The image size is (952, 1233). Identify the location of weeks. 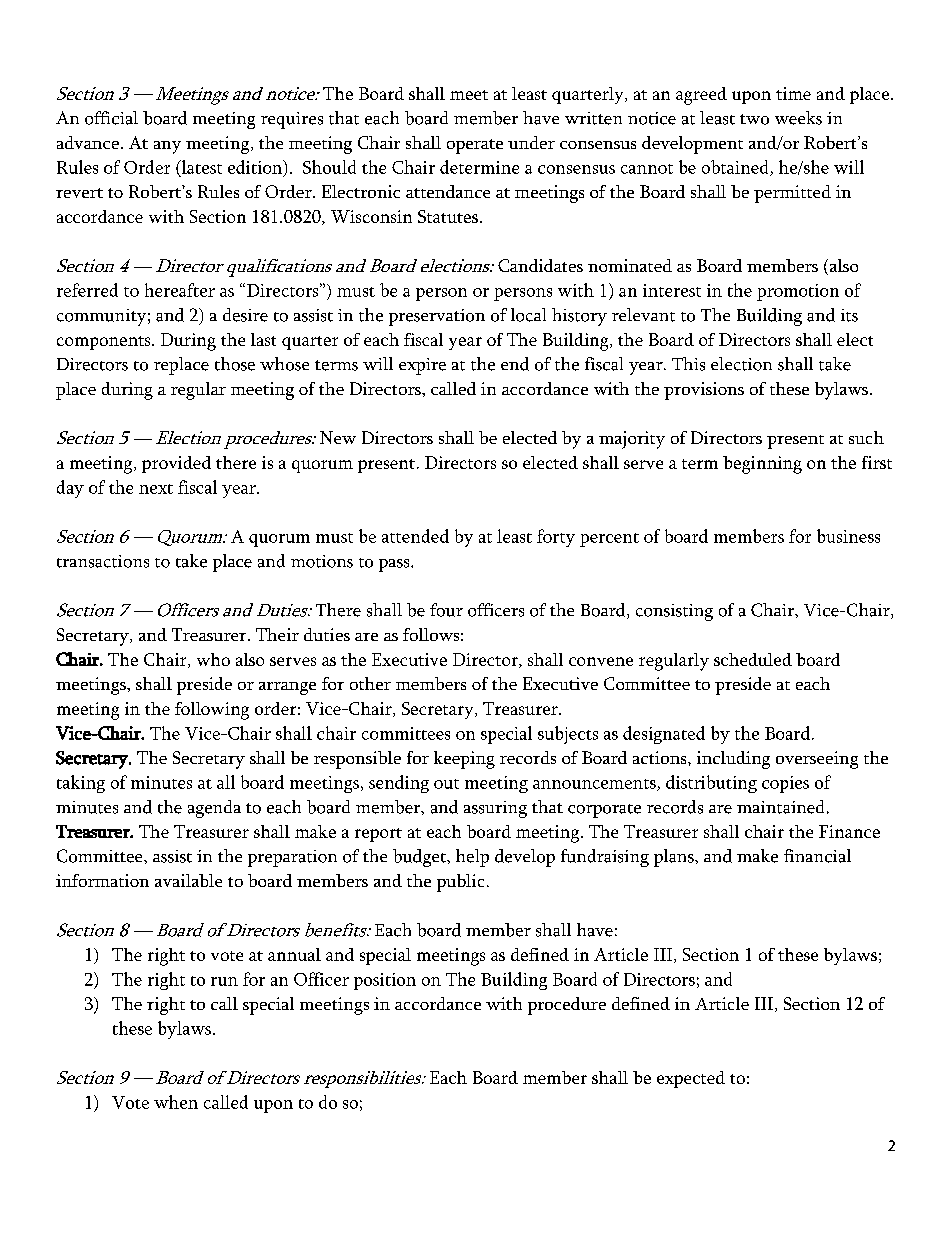
(798, 118).
